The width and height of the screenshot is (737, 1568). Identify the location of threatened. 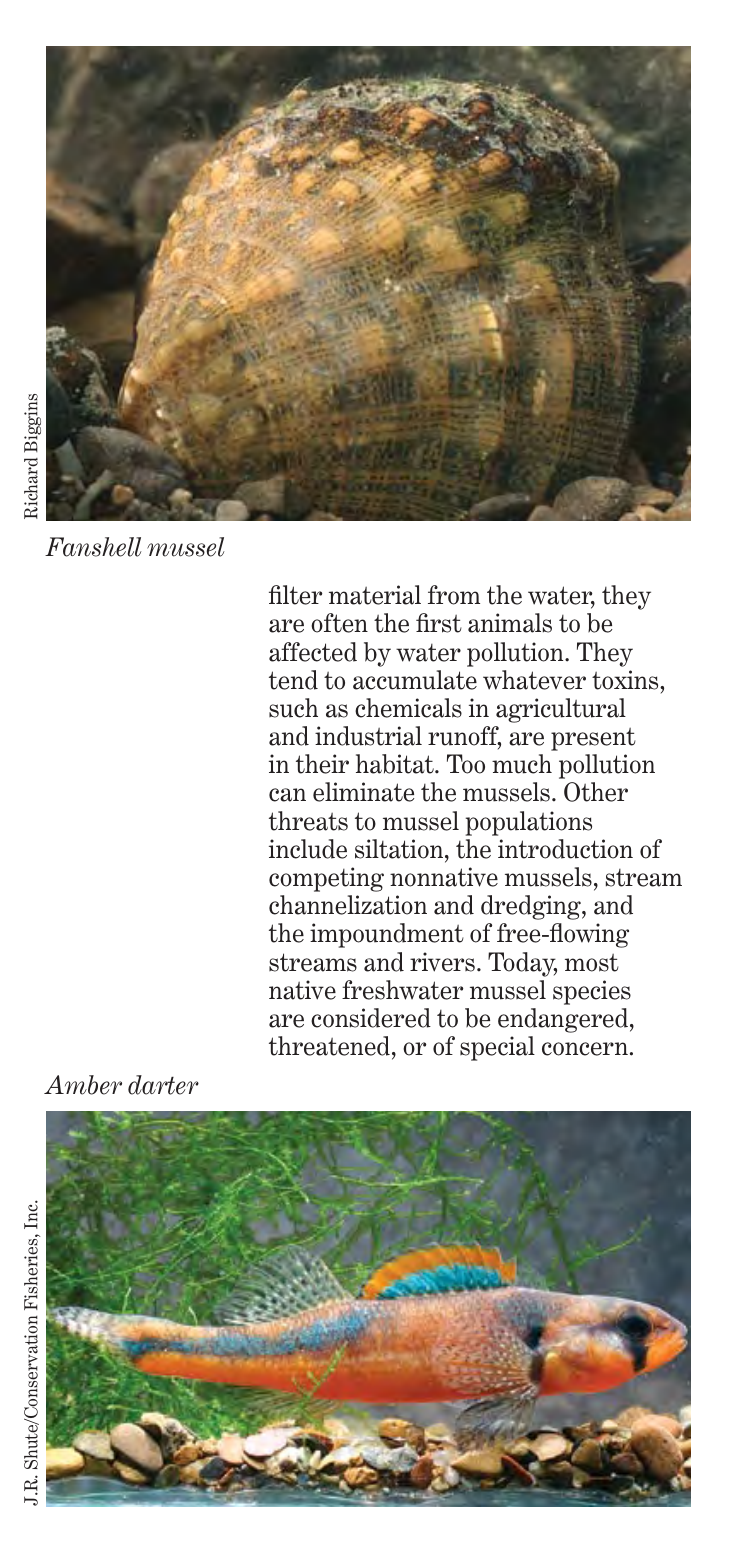
(329, 1046).
